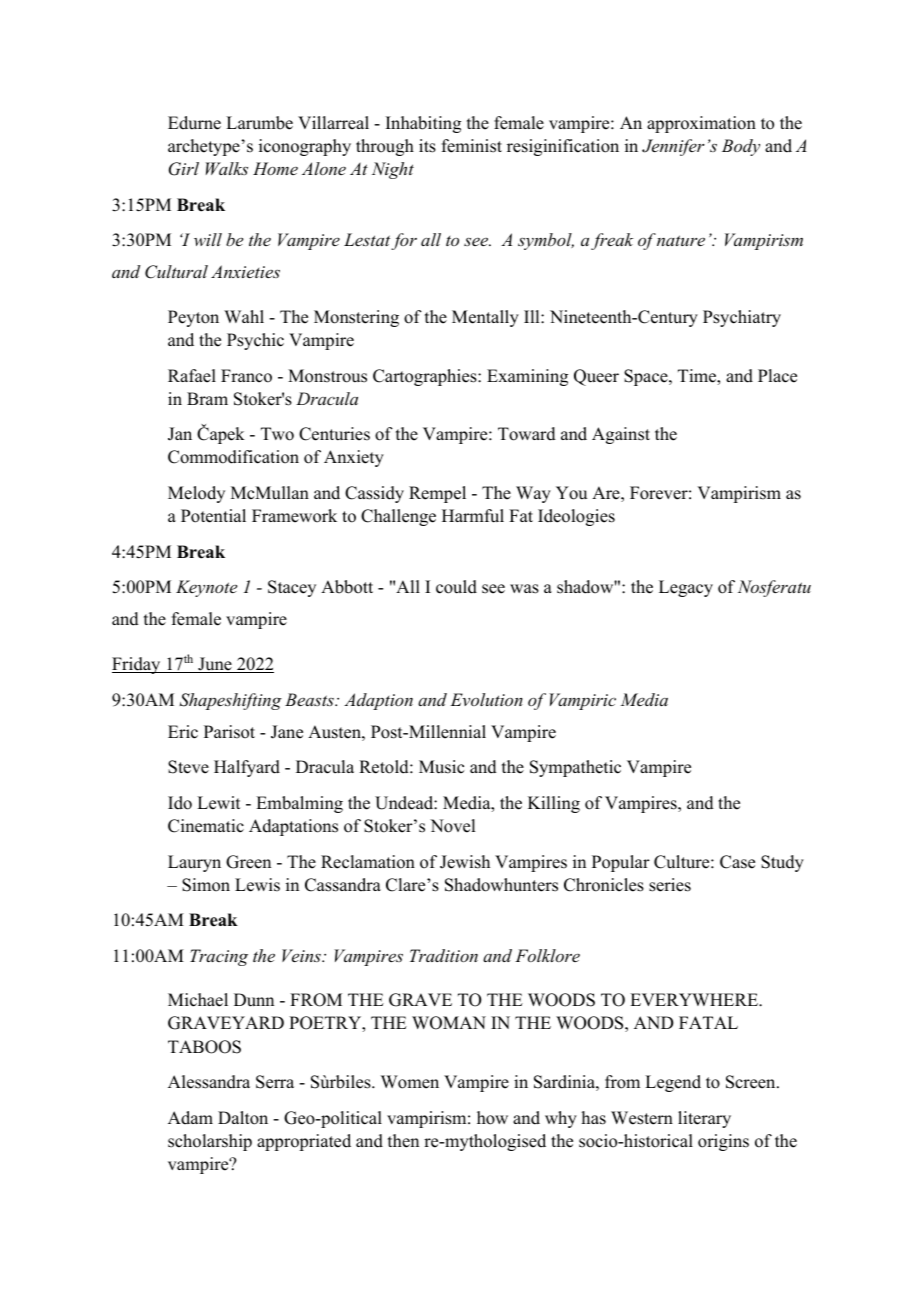  I want to click on how, so click(492, 1118).
